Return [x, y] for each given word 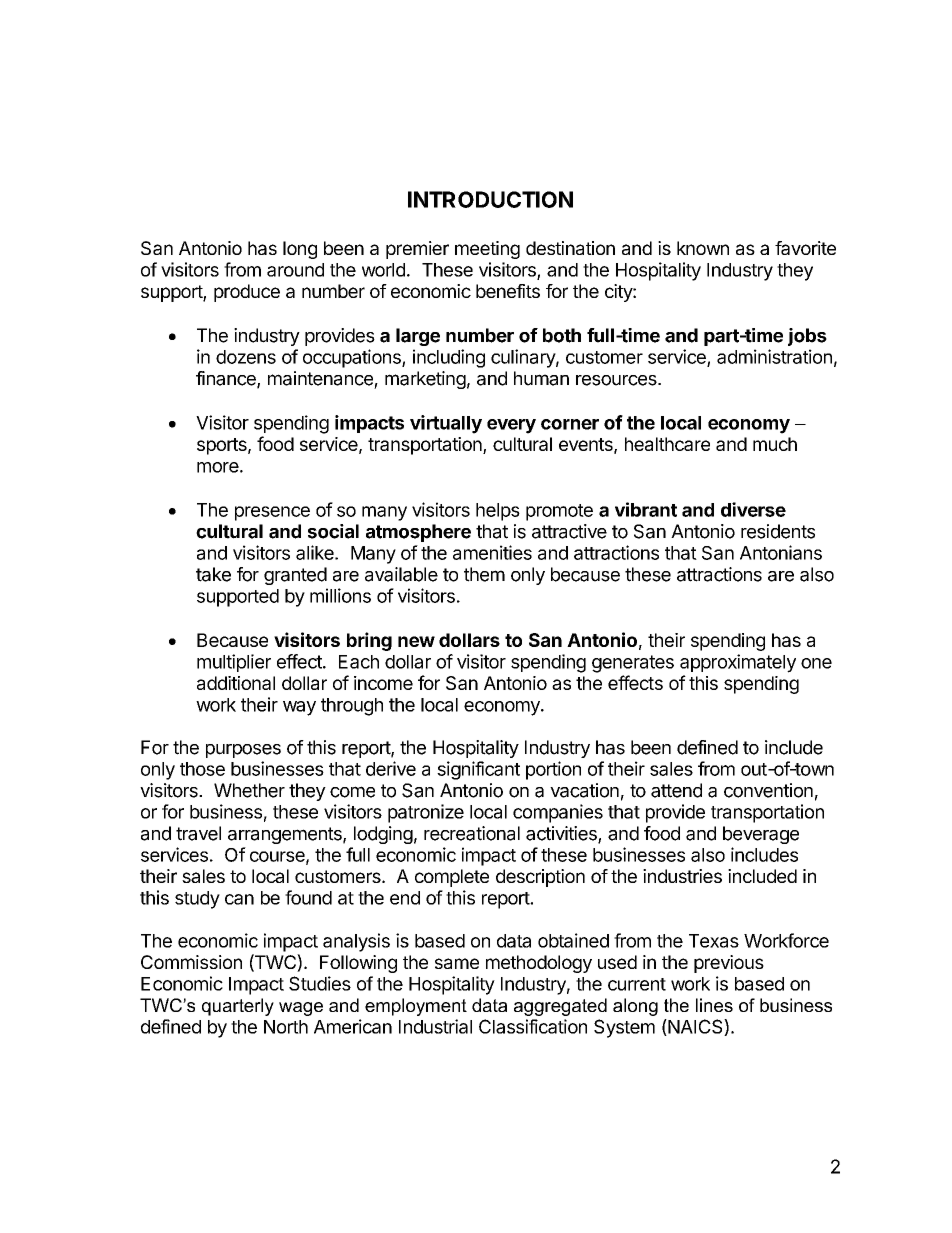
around [295, 270]
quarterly [238, 1007]
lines [714, 1005]
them [484, 574]
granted [295, 576]
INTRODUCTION [490, 199]
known [703, 248]
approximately [738, 663]
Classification [533, 1026]
